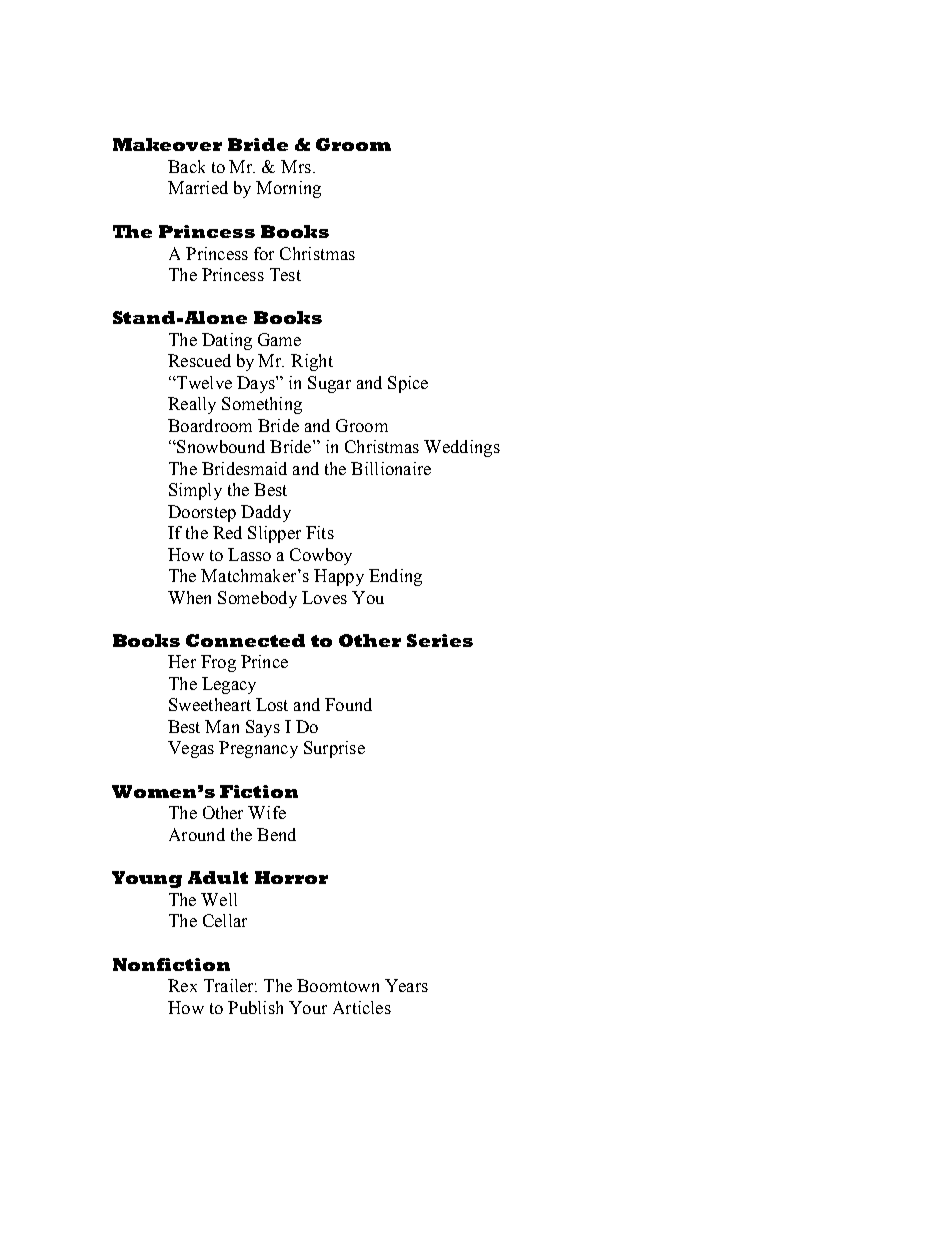 This image has height=1233, width=952. Describe the element at coordinates (186, 166) in the image. I see `Back` at that location.
